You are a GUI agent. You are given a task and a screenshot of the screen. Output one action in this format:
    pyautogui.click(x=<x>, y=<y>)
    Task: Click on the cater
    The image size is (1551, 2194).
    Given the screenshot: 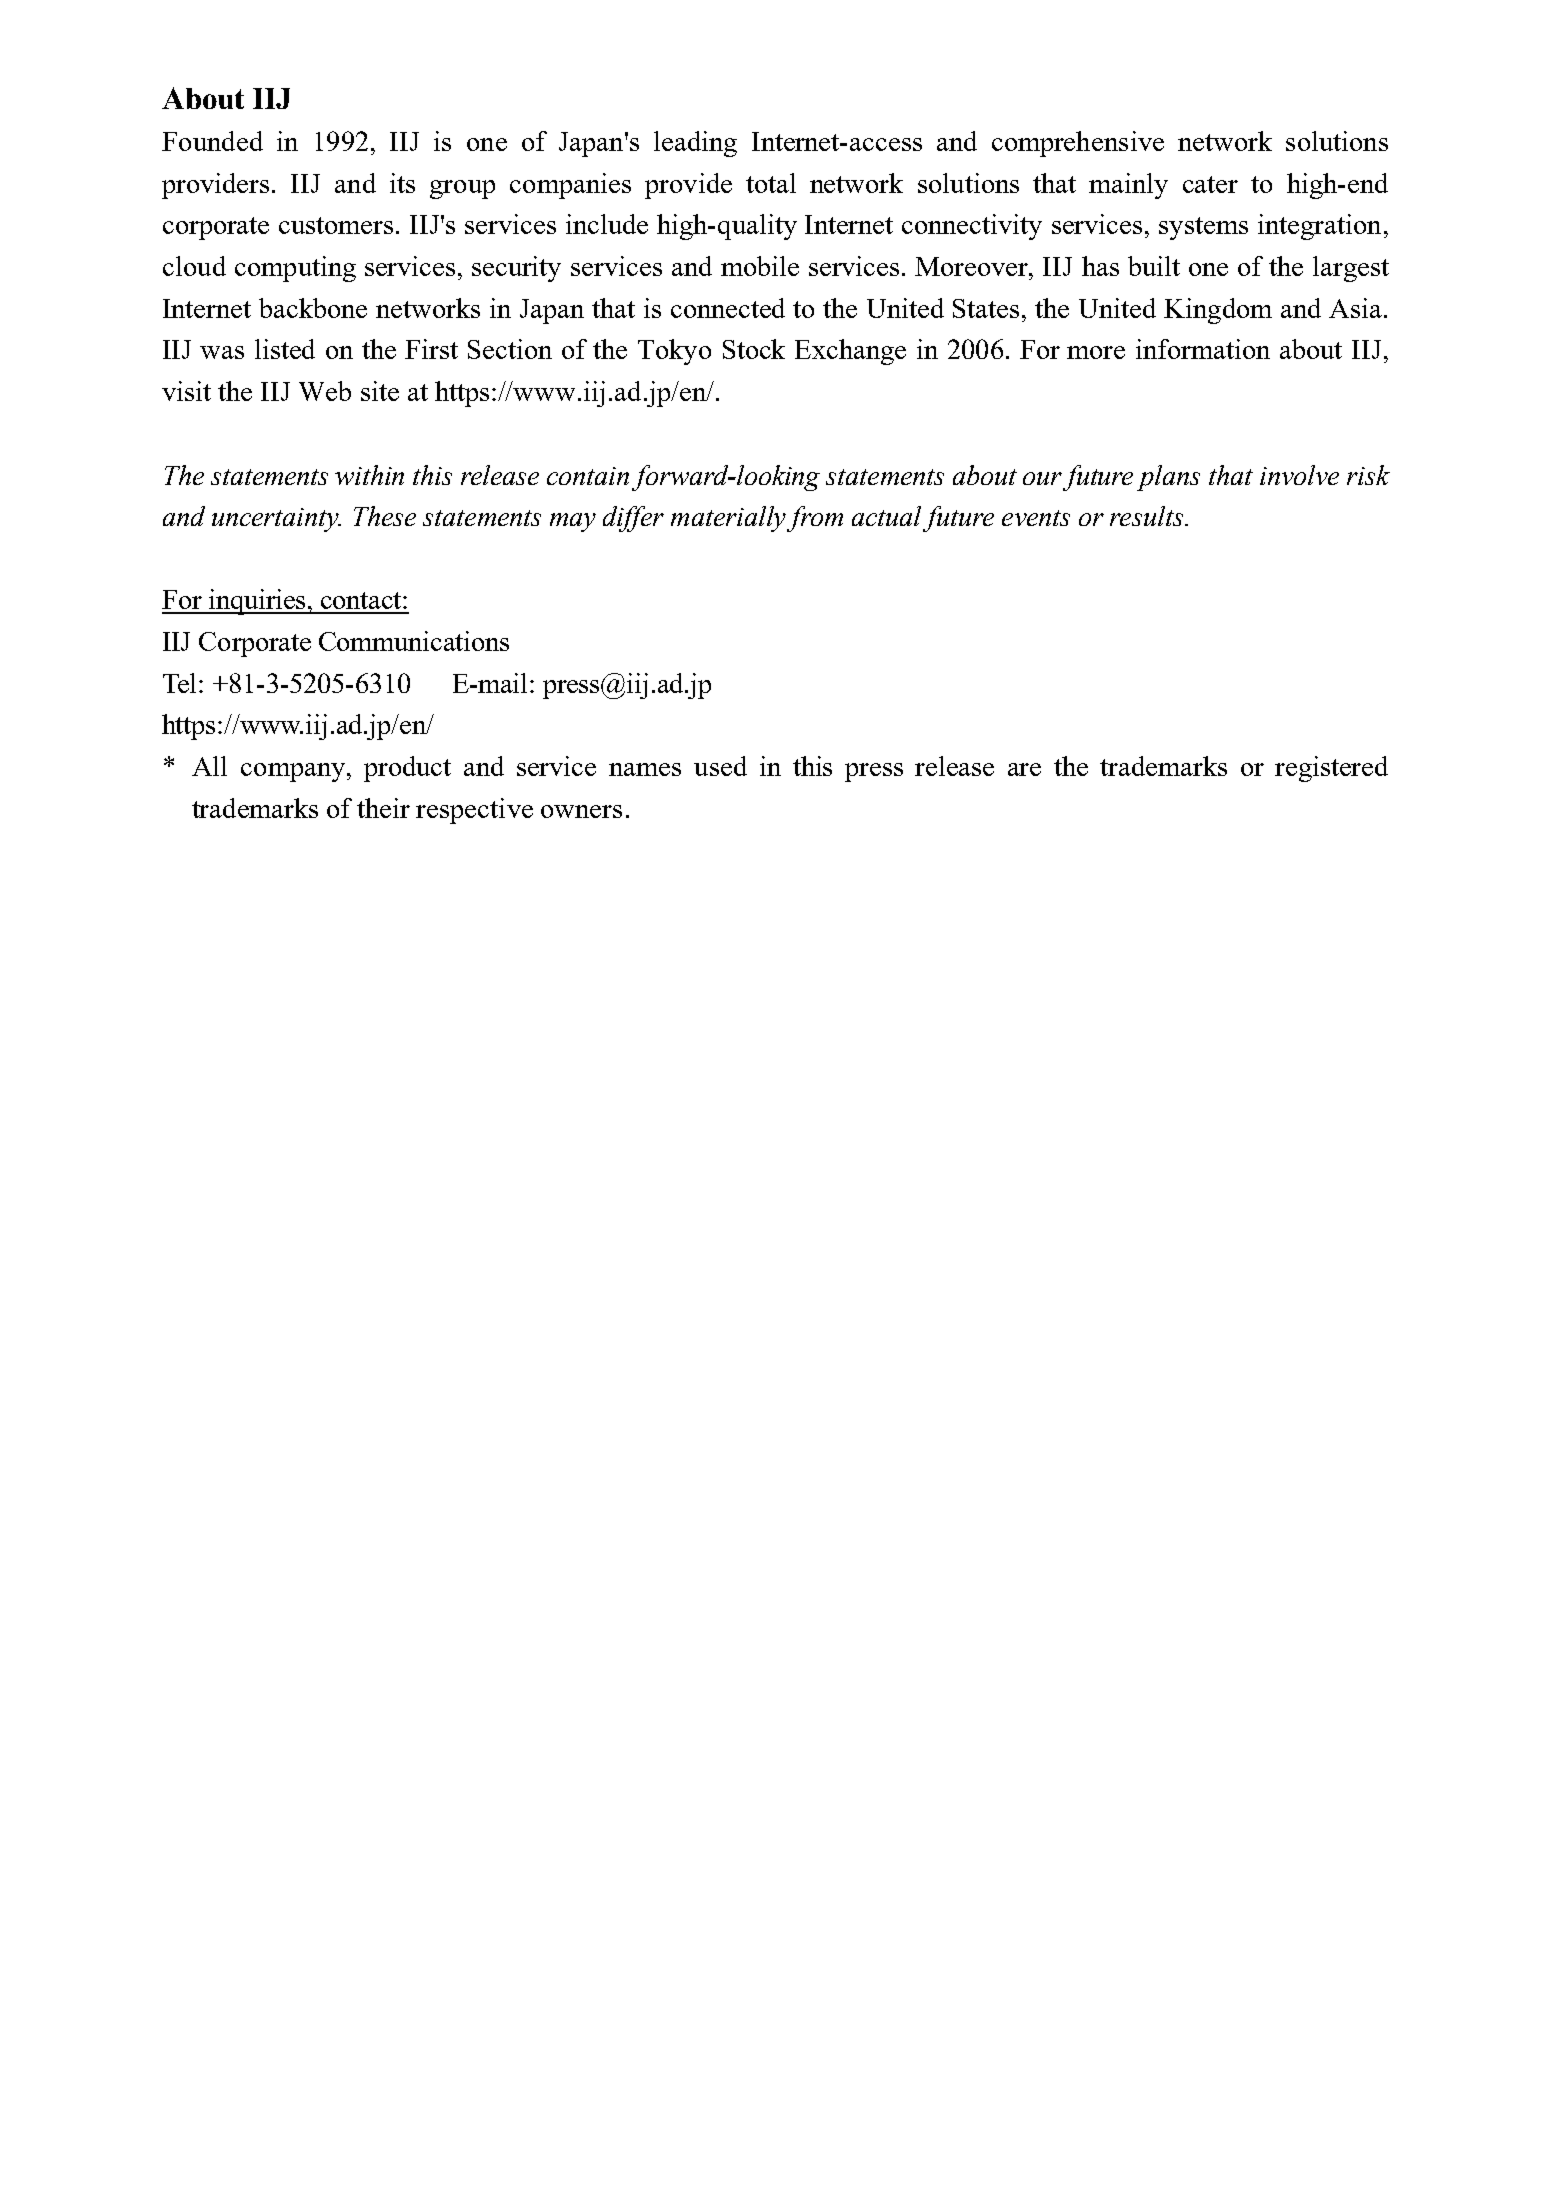 What is the action you would take?
    pyautogui.click(x=1210, y=184)
